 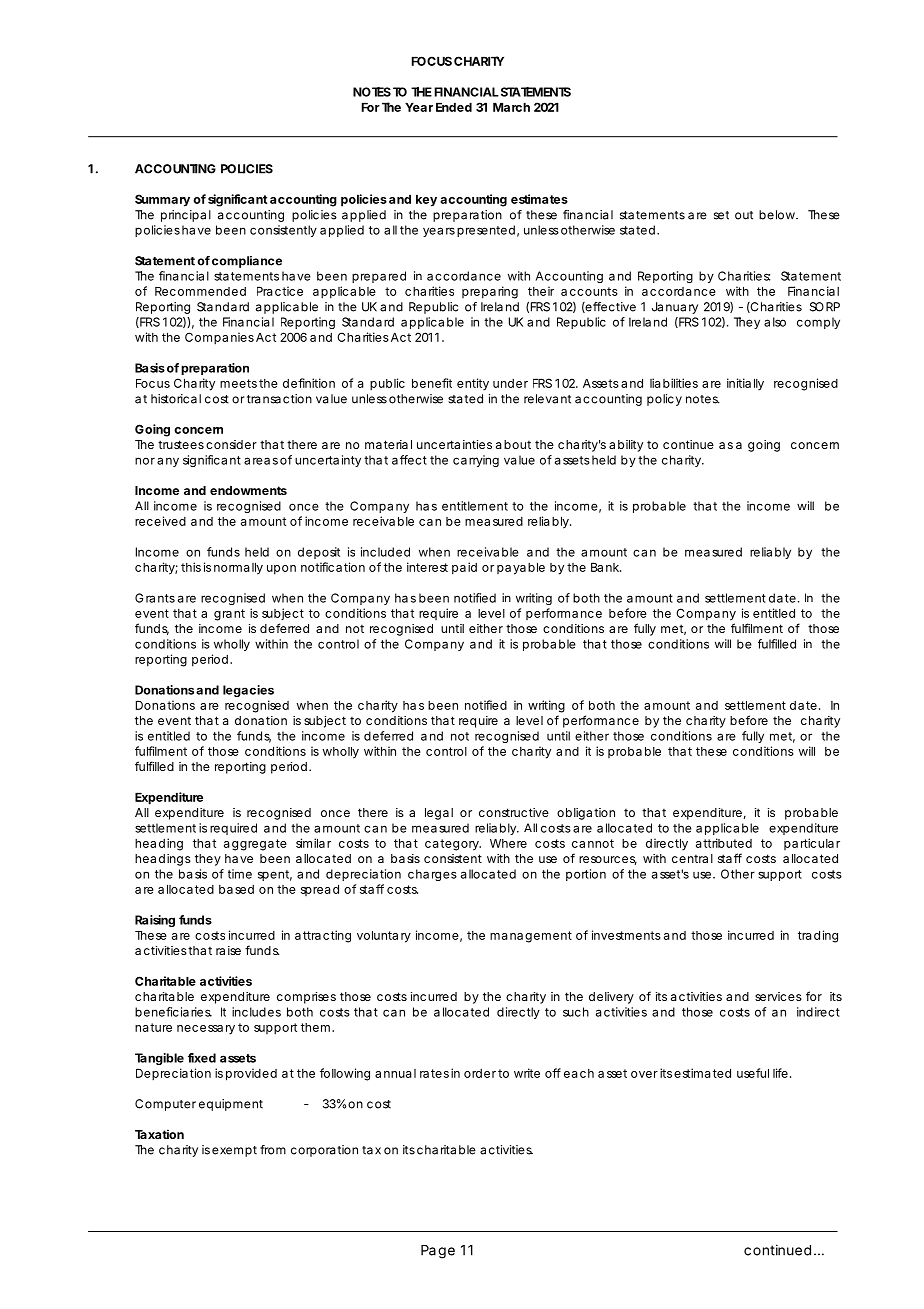 I want to click on March, so click(x=511, y=107).
